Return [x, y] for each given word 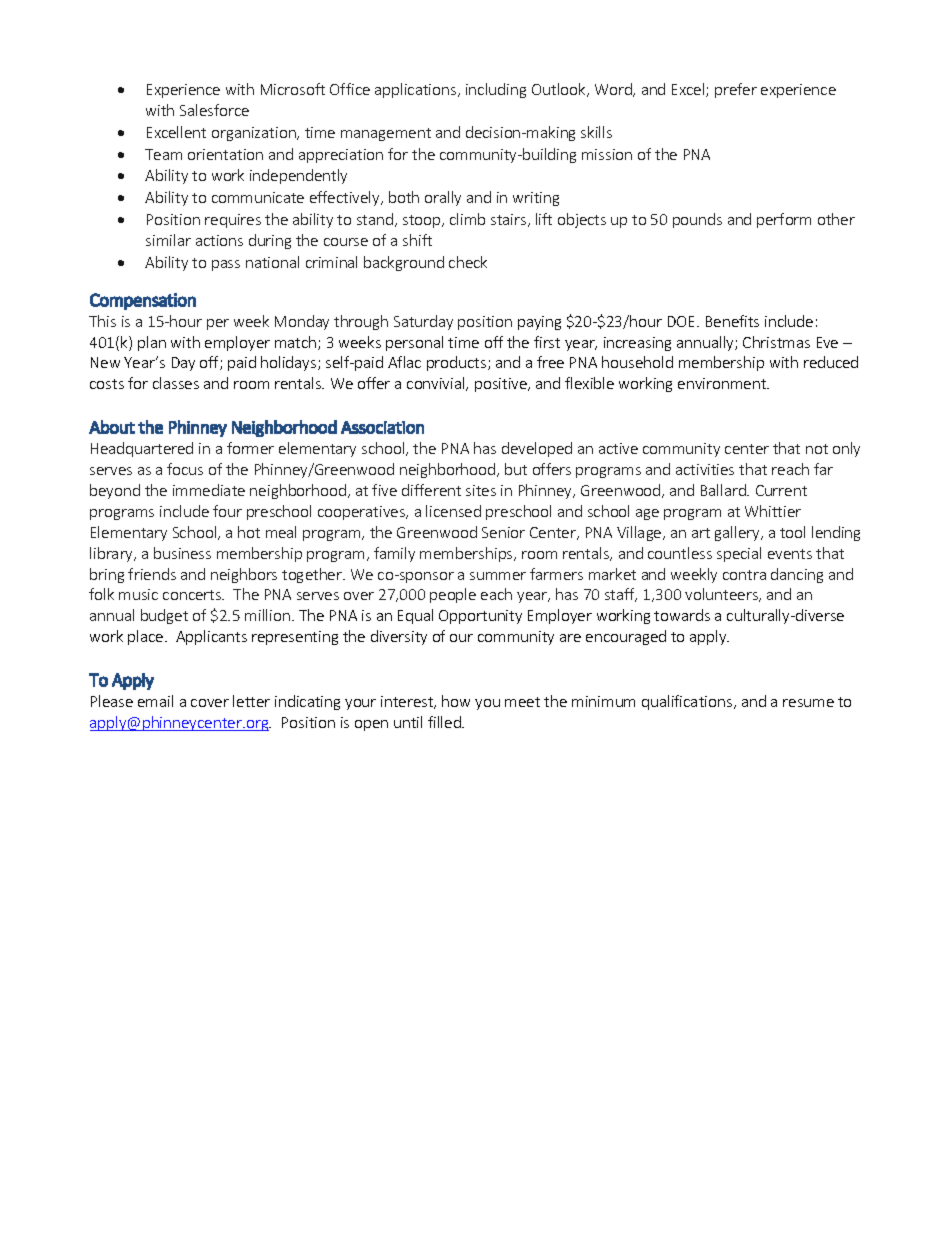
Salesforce [214, 110]
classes [176, 383]
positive [502, 385]
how [456, 701]
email [155, 701]
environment [723, 383]
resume [808, 703]
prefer [736, 90]
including [496, 90]
